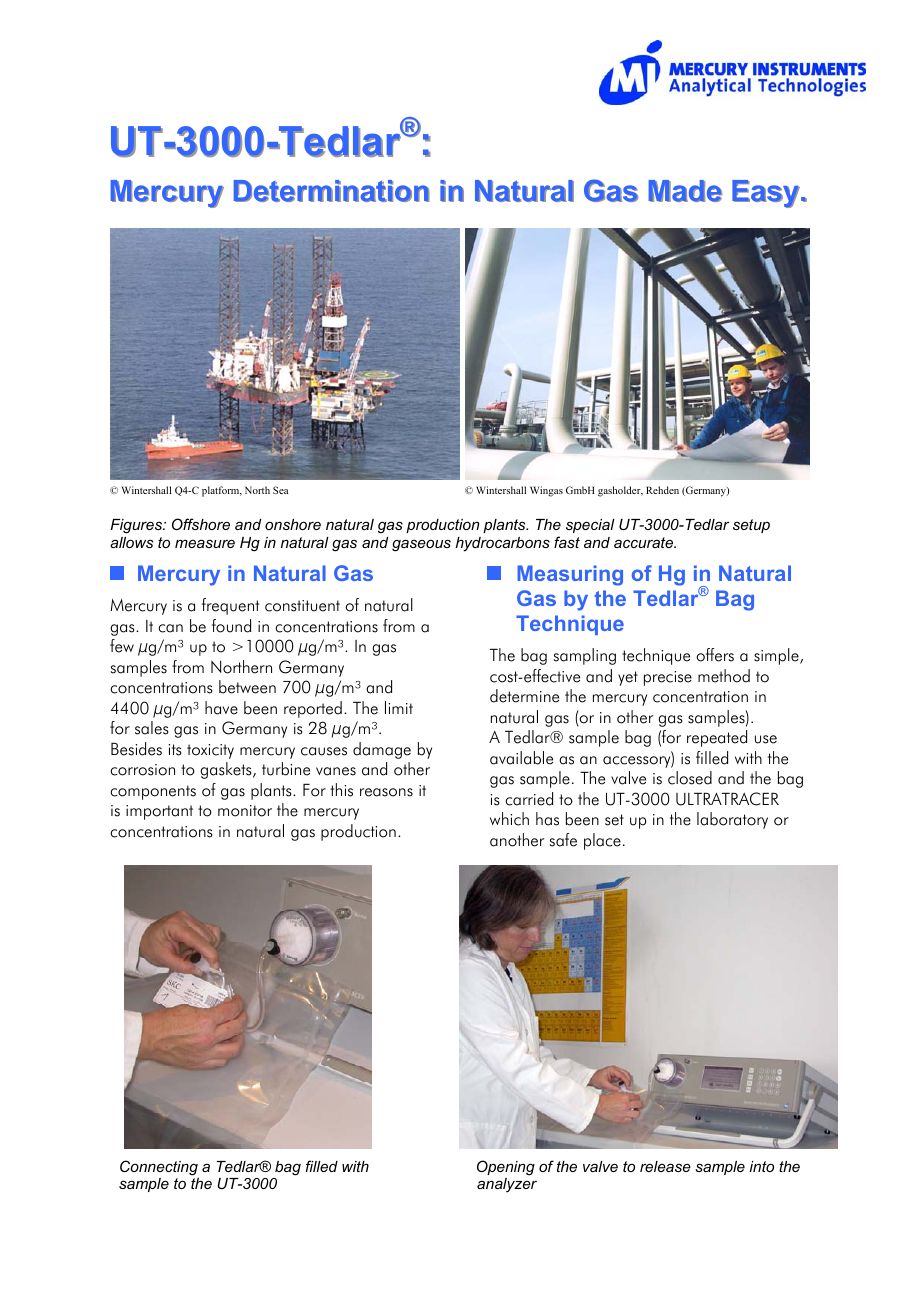  I want to click on place, so click(602, 841).
